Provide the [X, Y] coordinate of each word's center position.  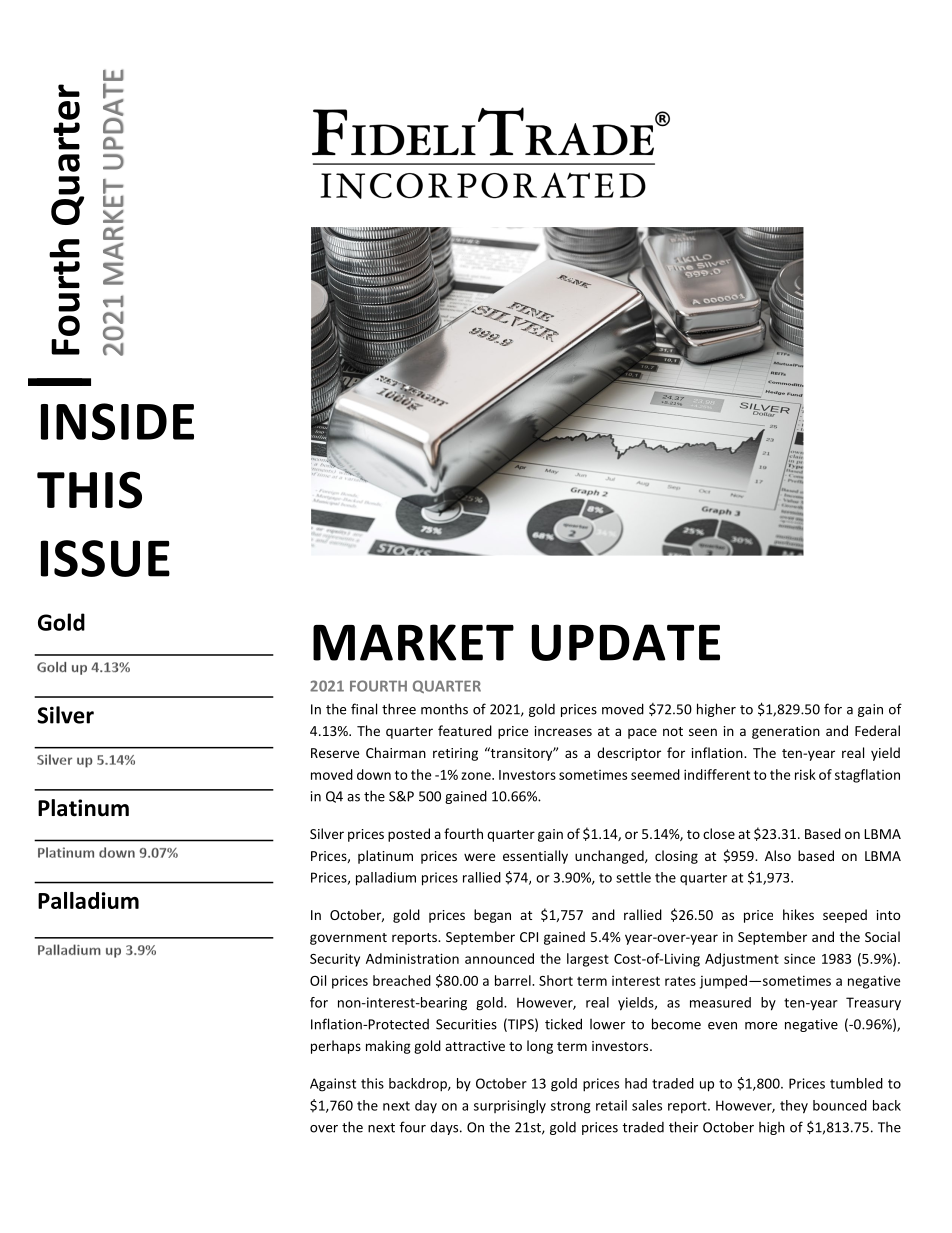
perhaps [336, 1047]
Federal [877, 730]
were [479, 857]
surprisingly [510, 1107]
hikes [798, 914]
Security [335, 960]
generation [786, 732]
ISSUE [105, 558]
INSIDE [117, 421]
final [364, 709]
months [444, 709]
